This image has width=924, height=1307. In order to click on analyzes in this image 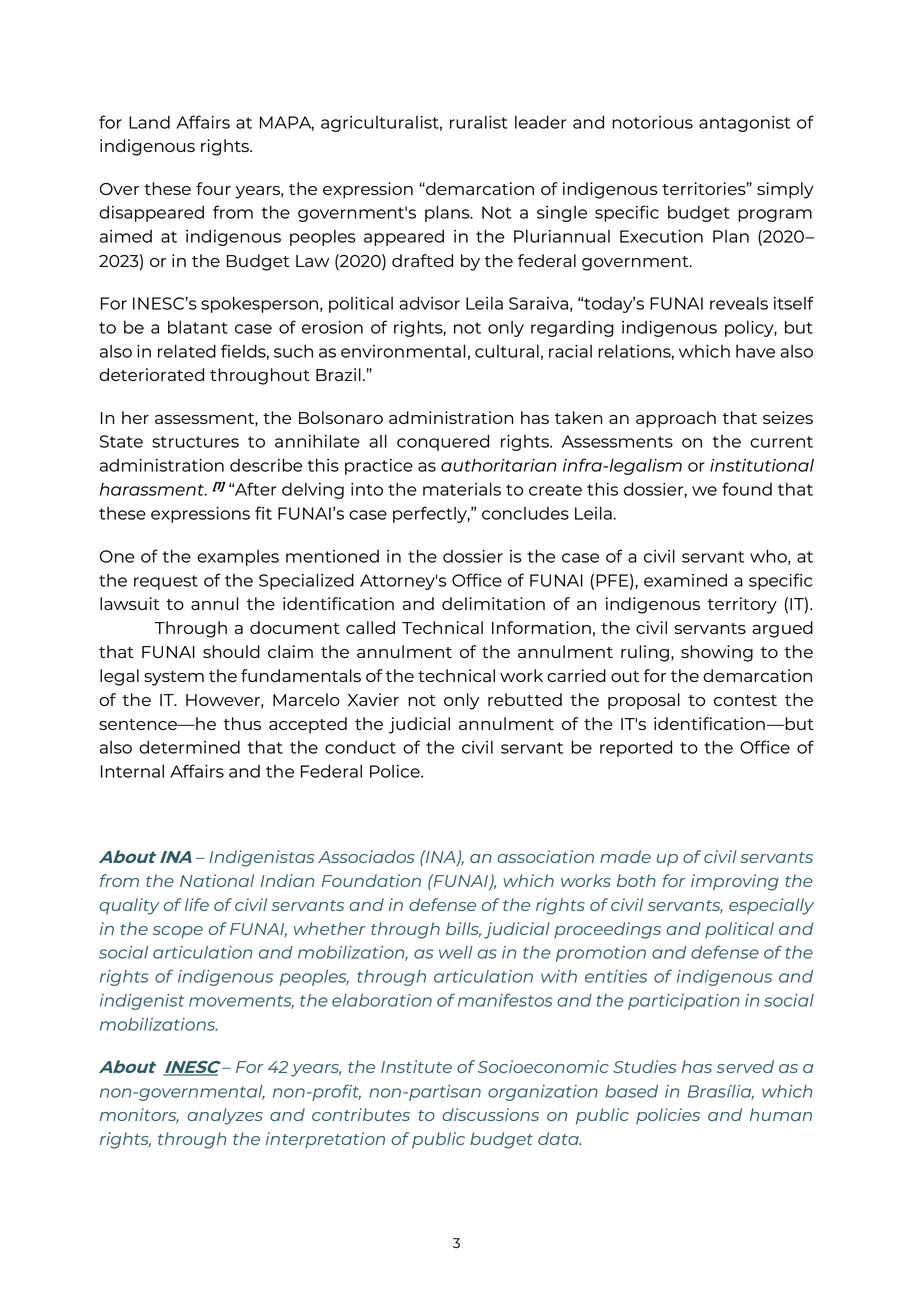, I will do `click(225, 1116)`.
